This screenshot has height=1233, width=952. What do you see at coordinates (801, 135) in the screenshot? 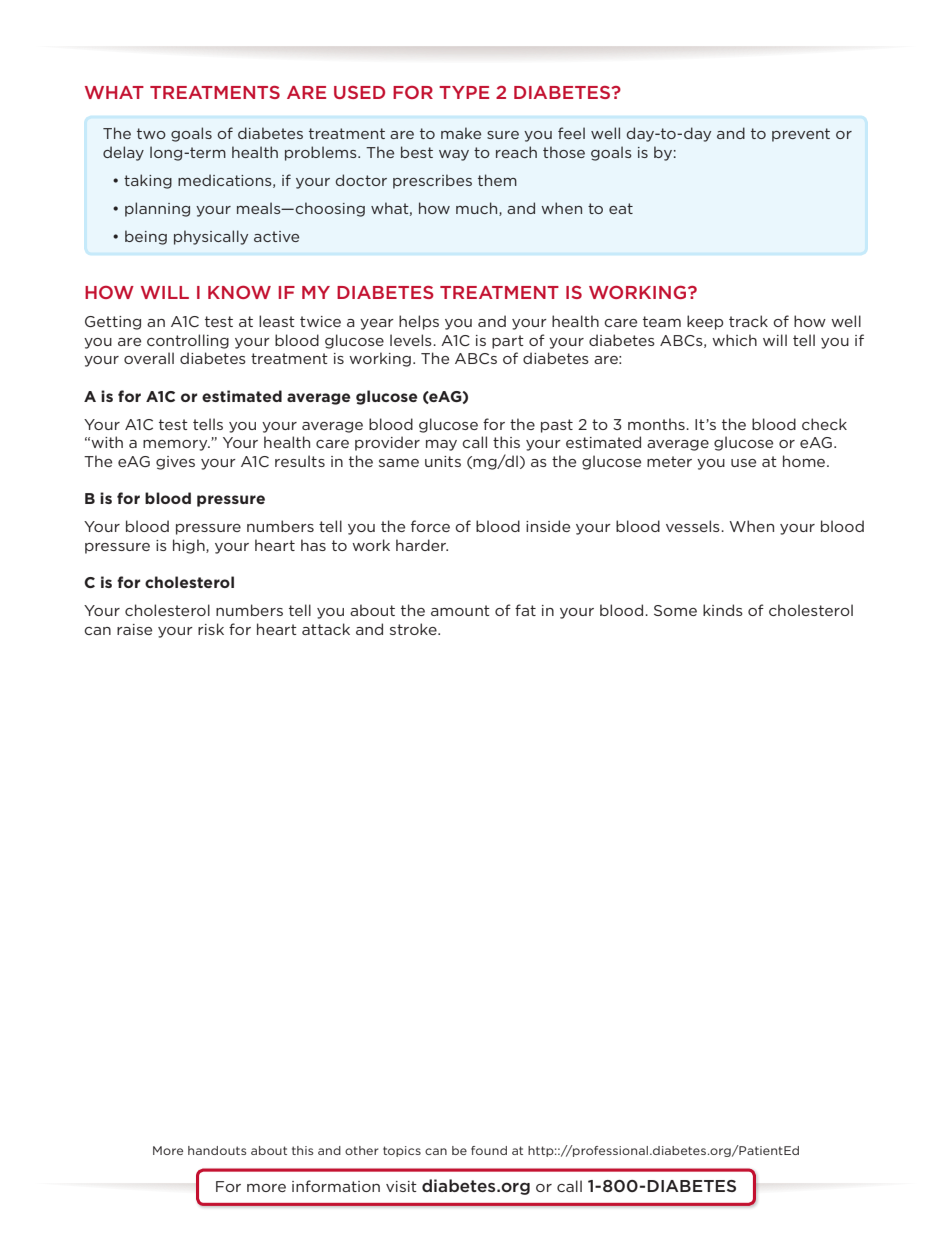
I see `prevent` at bounding box center [801, 135].
